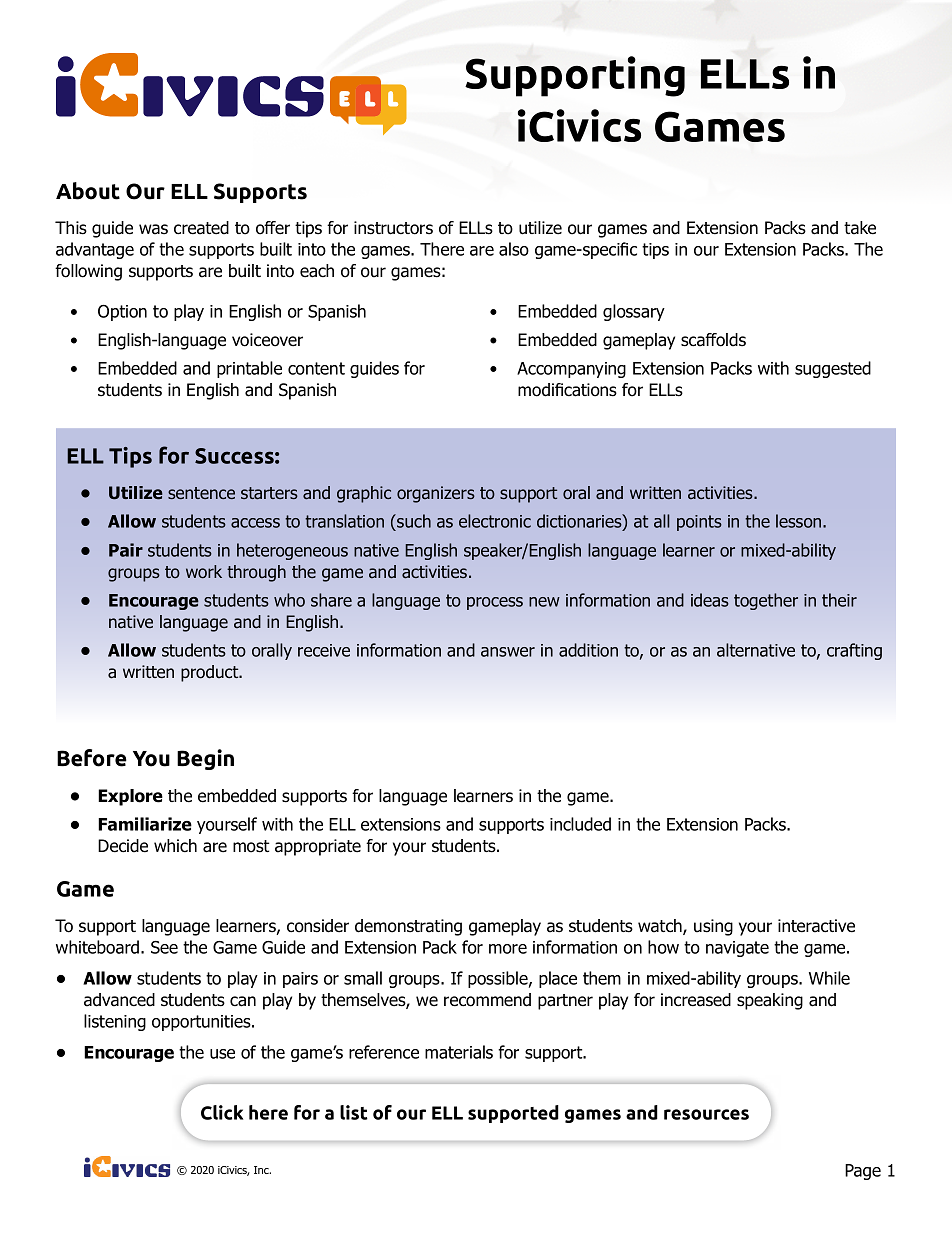 Image resolution: width=952 pixels, height=1233 pixels. What do you see at coordinates (816, 926) in the page?
I see `interactive` at bounding box center [816, 926].
